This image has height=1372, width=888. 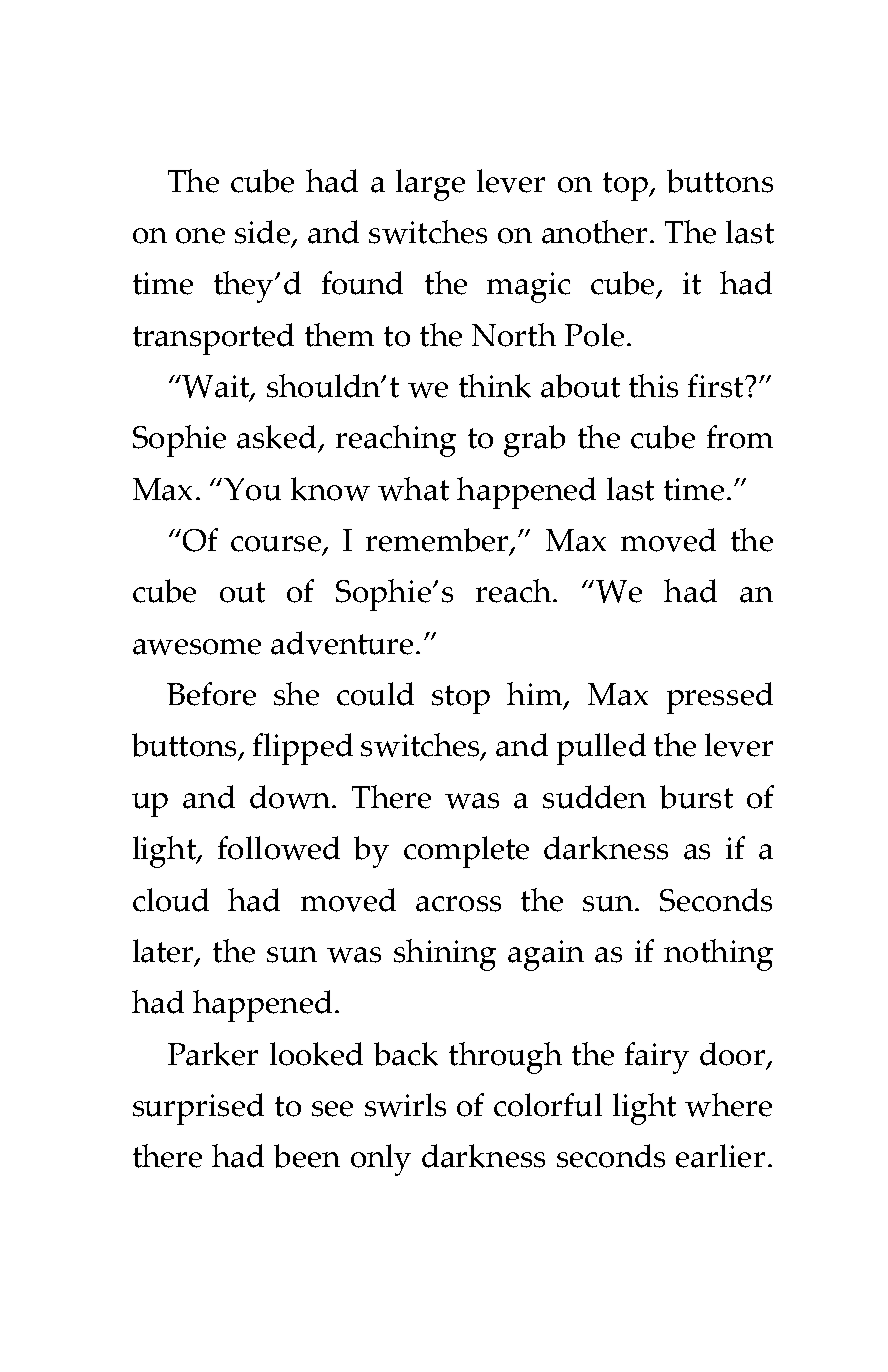 I want to click on another, so click(x=594, y=232).
